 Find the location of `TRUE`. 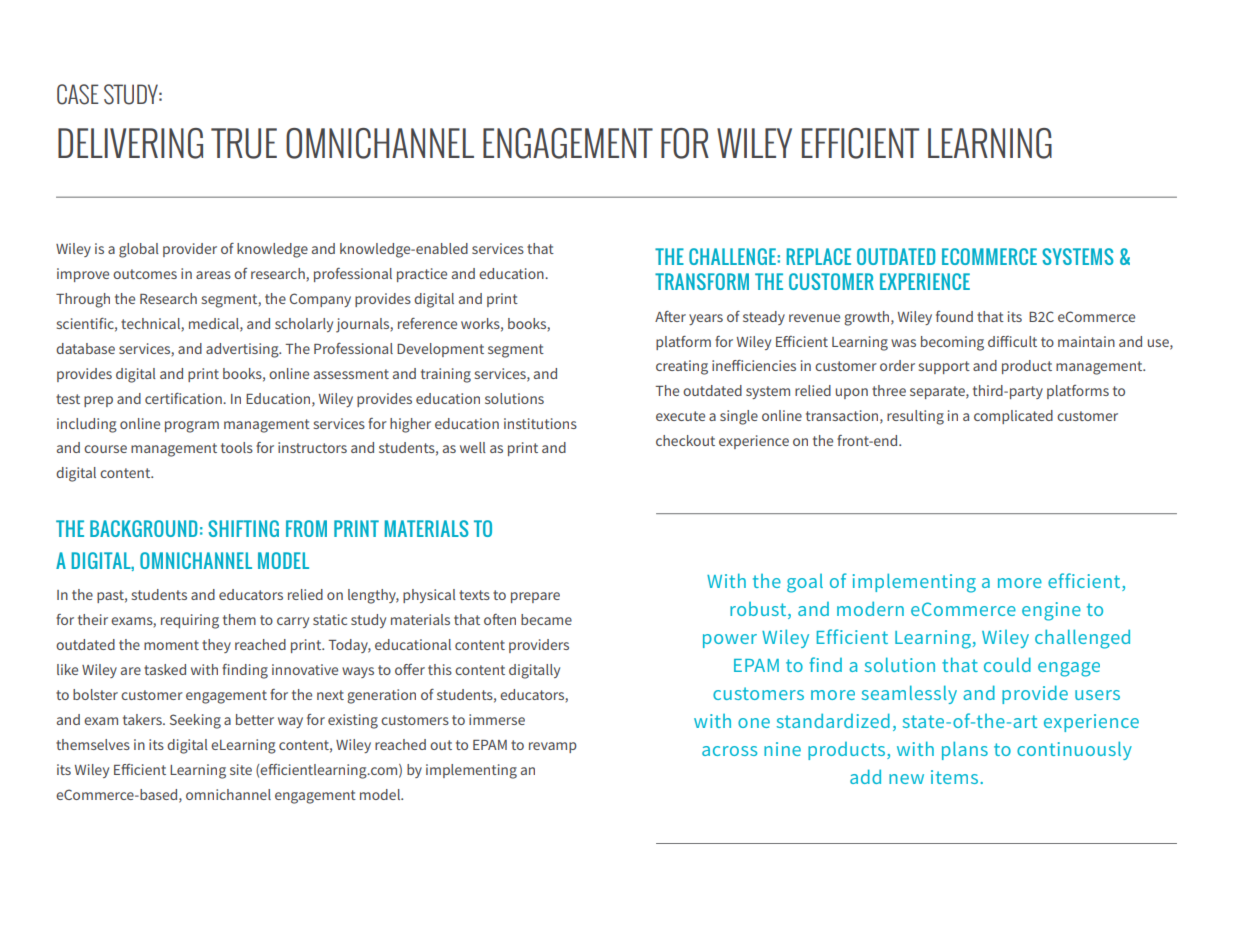

TRUE is located at coordinates (244, 143).
